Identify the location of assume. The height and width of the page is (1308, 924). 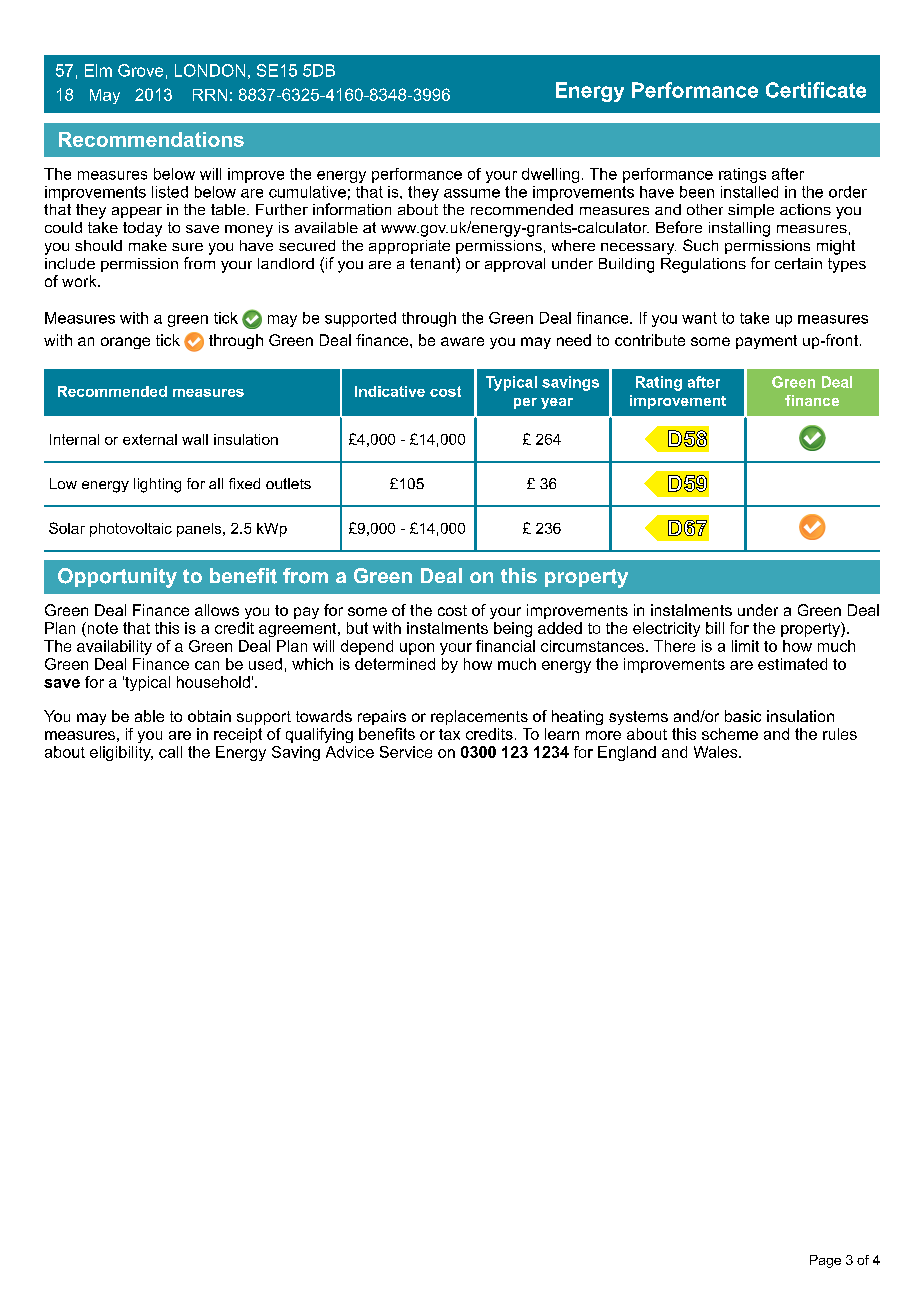
(472, 193).
